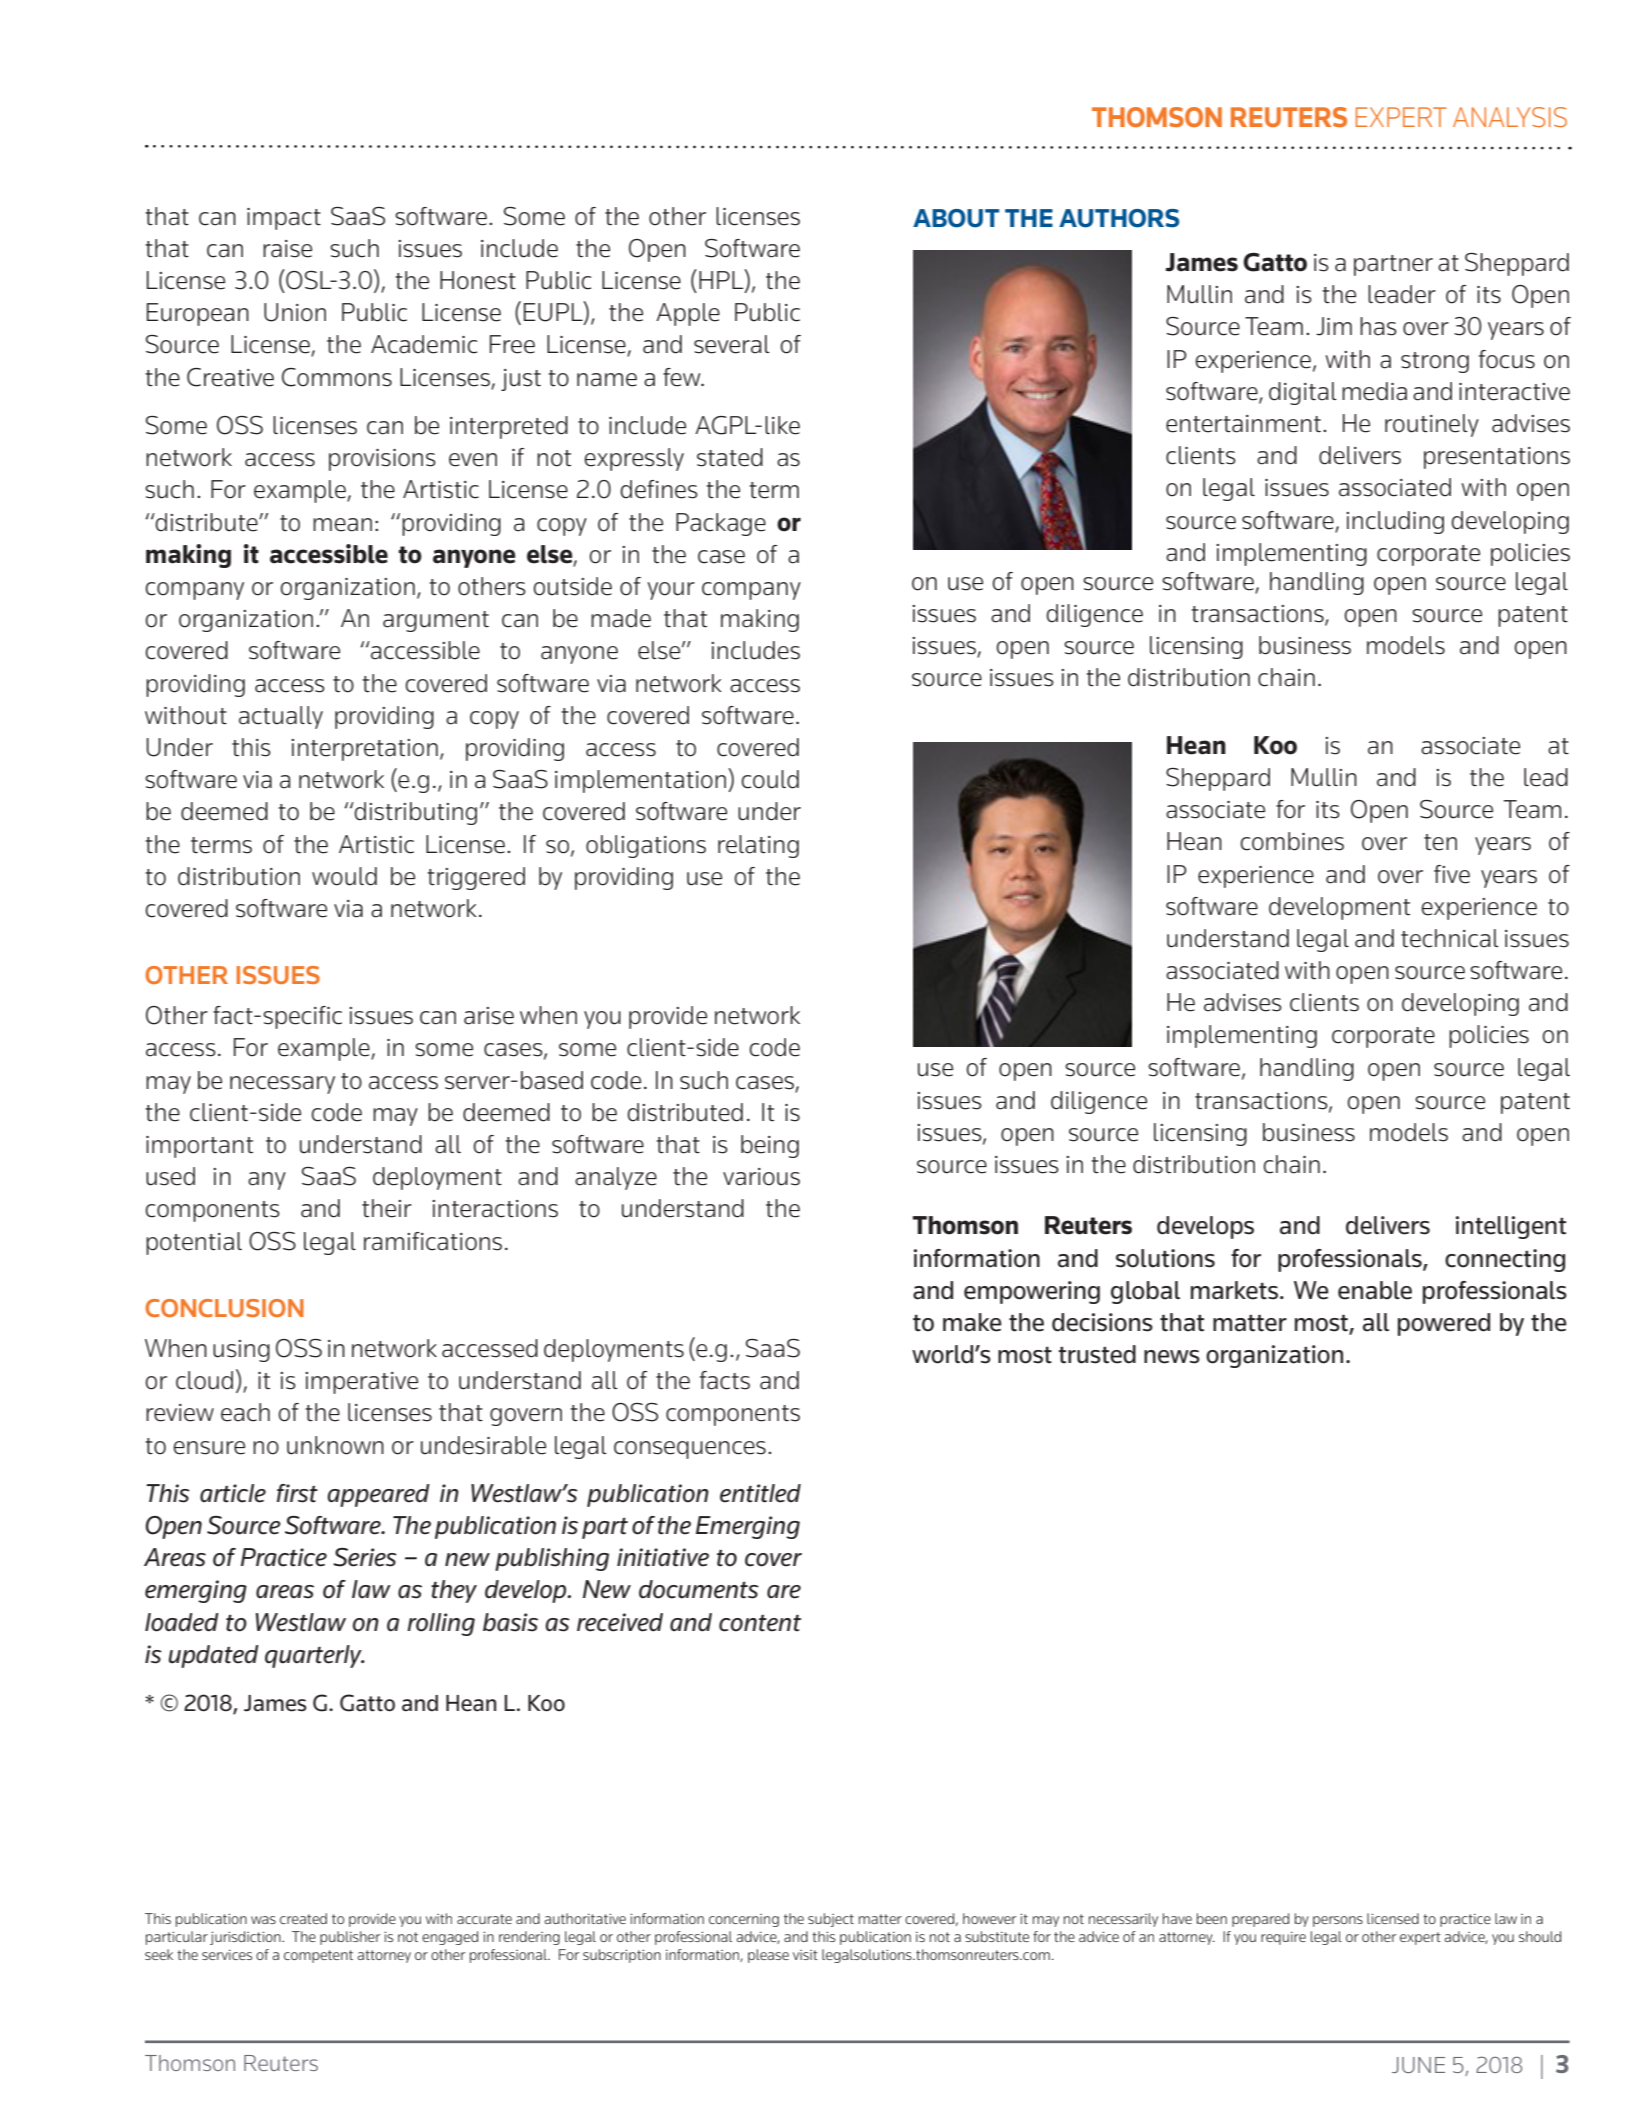 The image size is (1642, 2125). I want to click on your, so click(671, 591).
